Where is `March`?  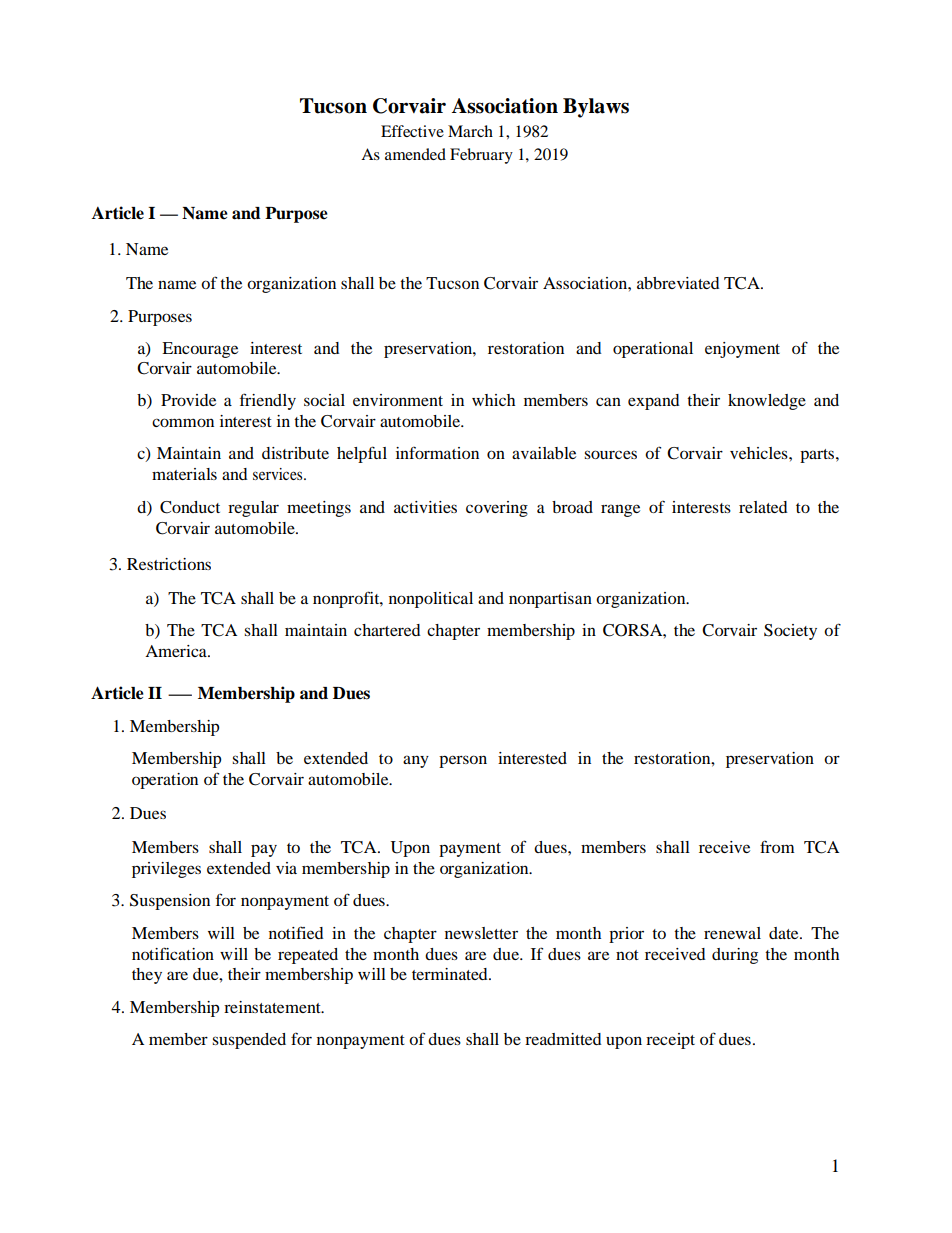 March is located at coordinates (470, 131).
